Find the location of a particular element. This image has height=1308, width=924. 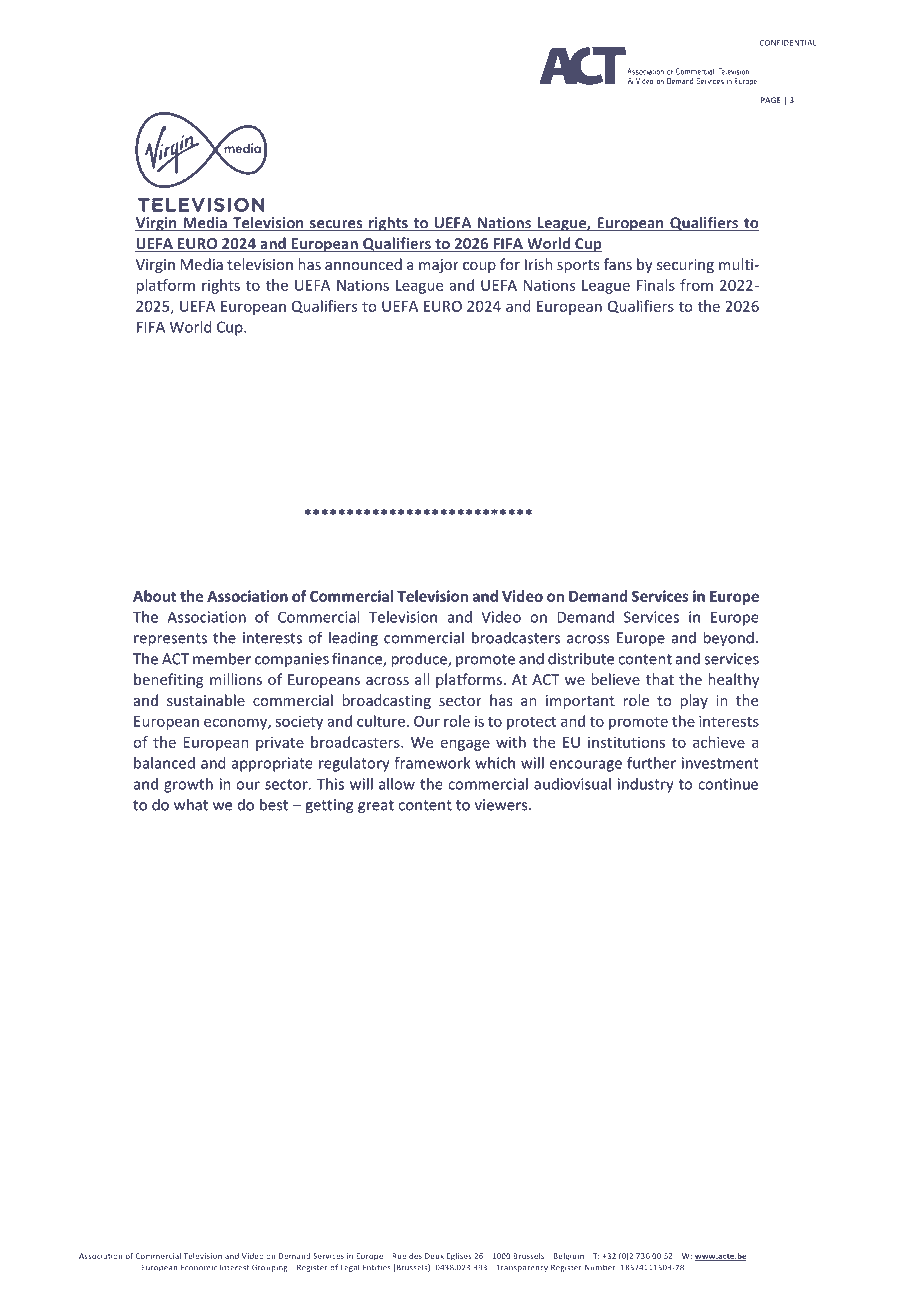

Deux is located at coordinates (434, 1256).
